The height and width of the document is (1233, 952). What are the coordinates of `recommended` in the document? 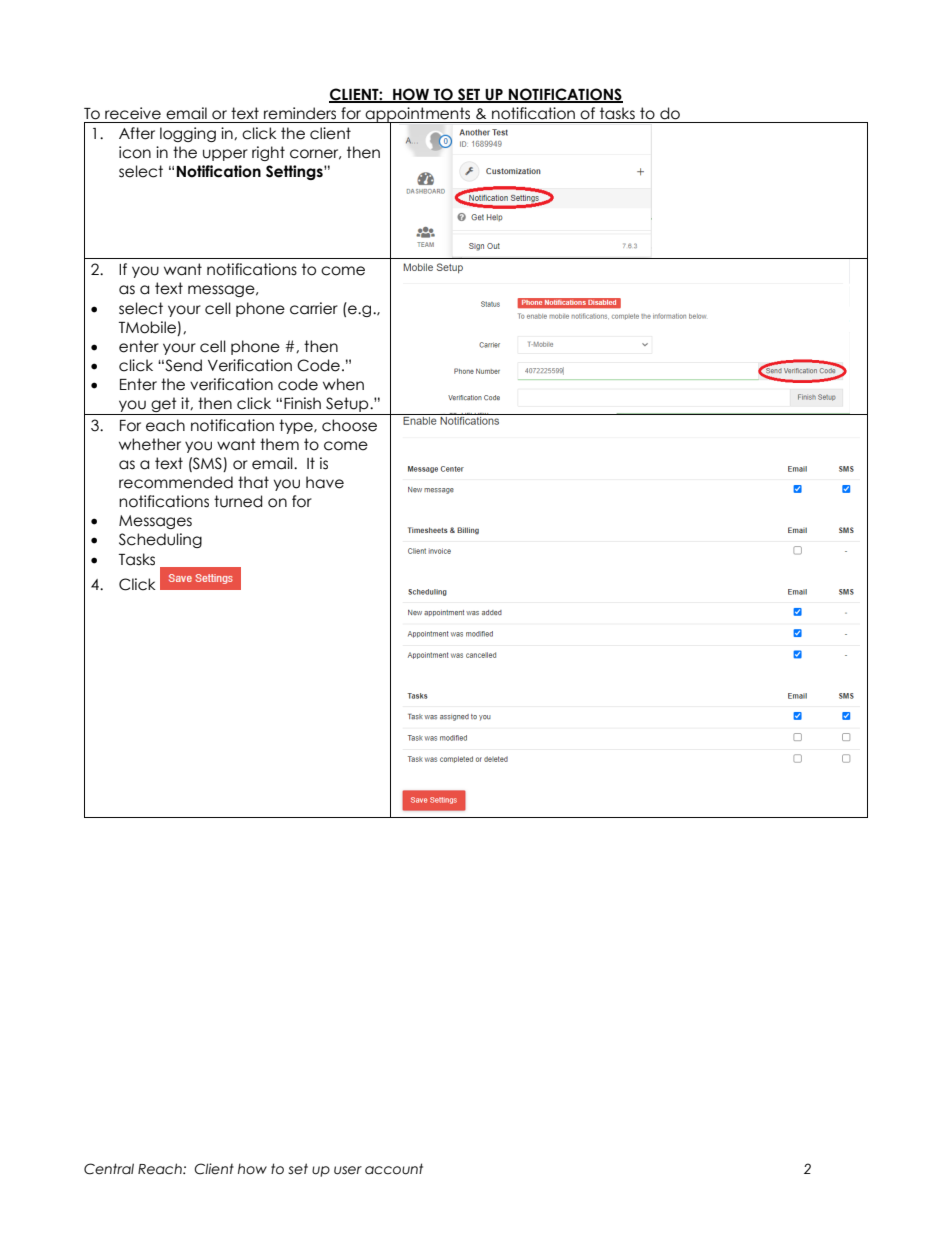 It's located at (176, 482).
